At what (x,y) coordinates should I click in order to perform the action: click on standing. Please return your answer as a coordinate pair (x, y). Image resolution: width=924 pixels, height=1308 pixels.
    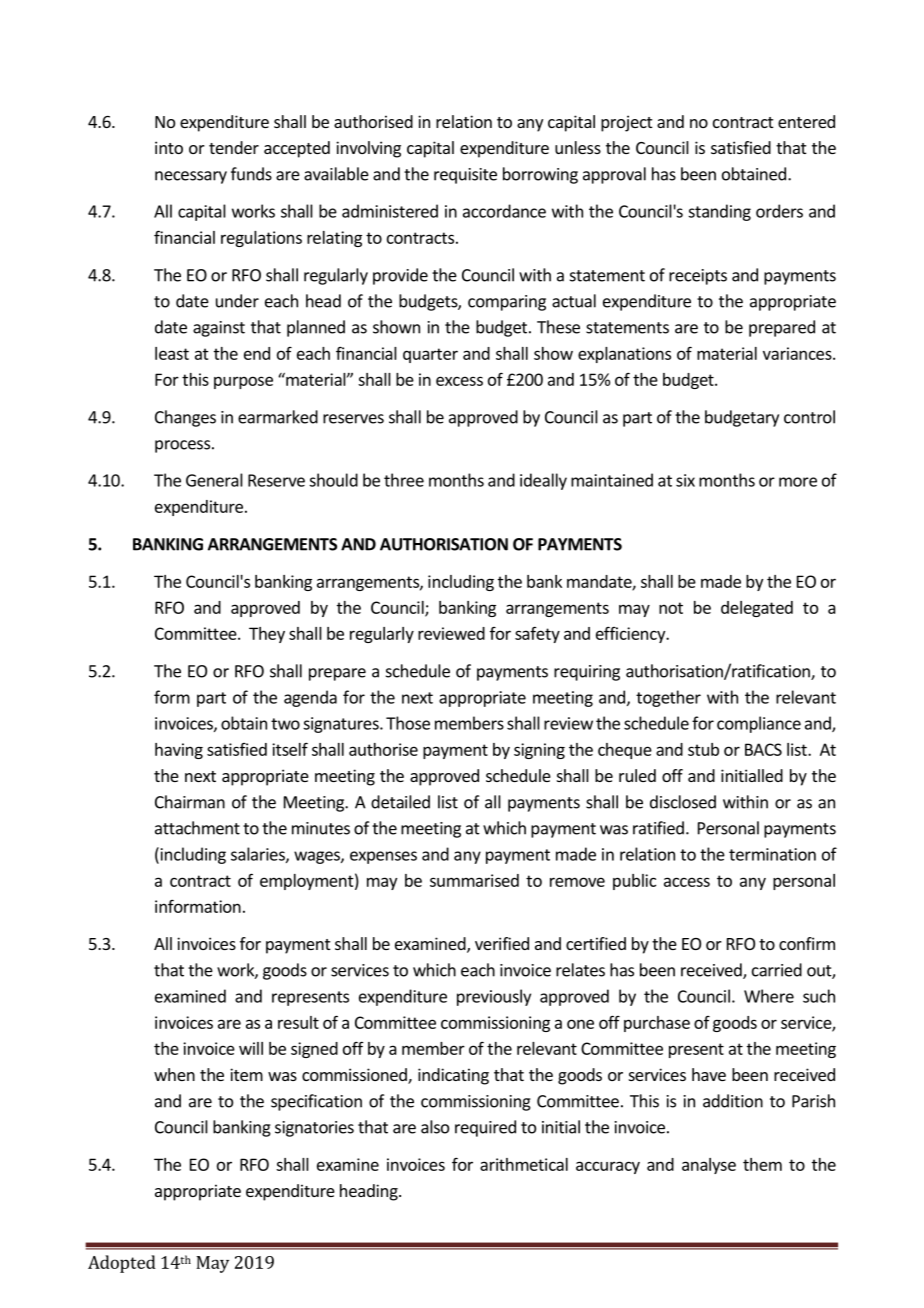
    Looking at the image, I should click on (719, 212).
